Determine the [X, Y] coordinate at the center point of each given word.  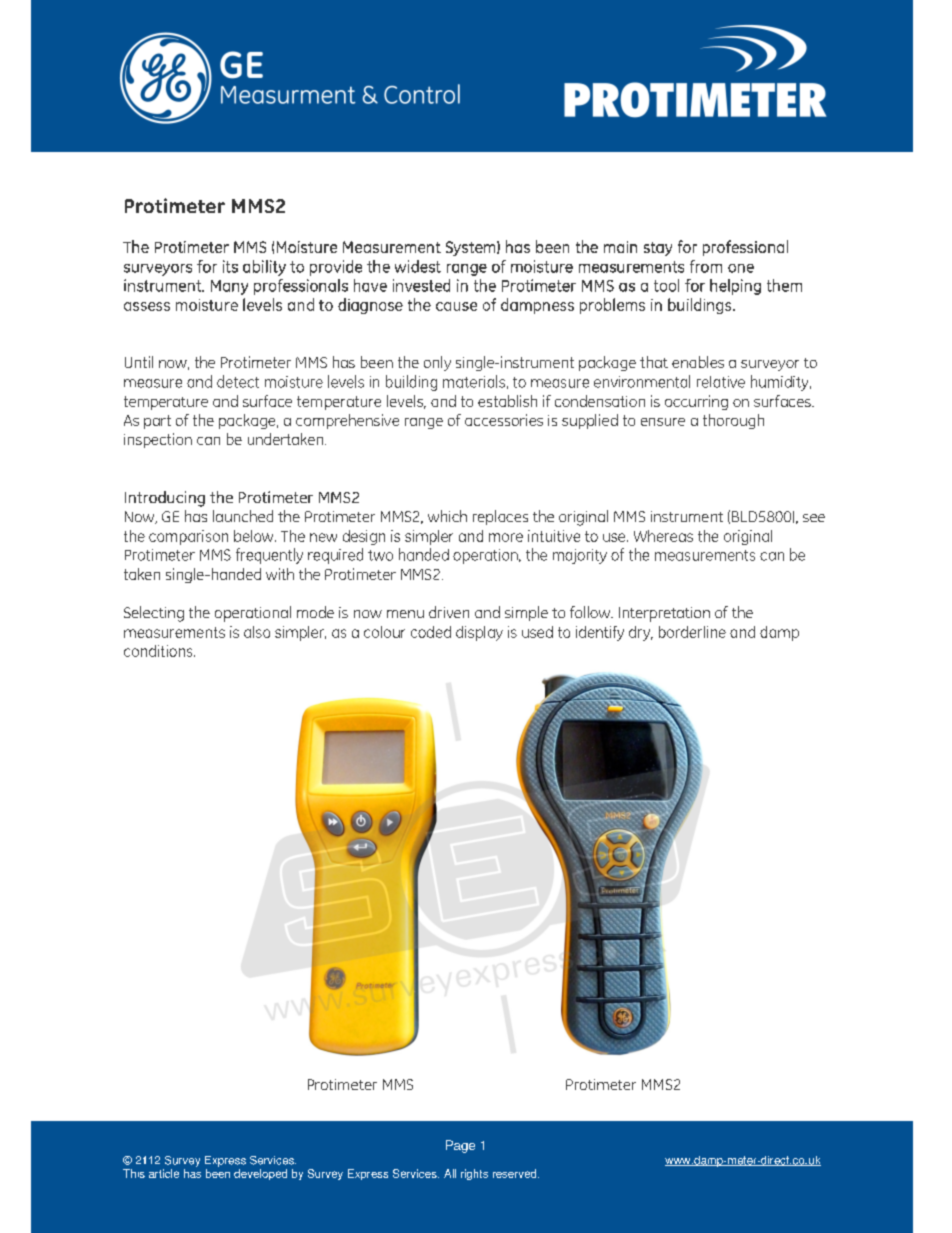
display [479, 633]
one [741, 268]
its [230, 266]
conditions [159, 651]
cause [456, 306]
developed [260, 1174]
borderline [692, 632]
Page [460, 1146]
